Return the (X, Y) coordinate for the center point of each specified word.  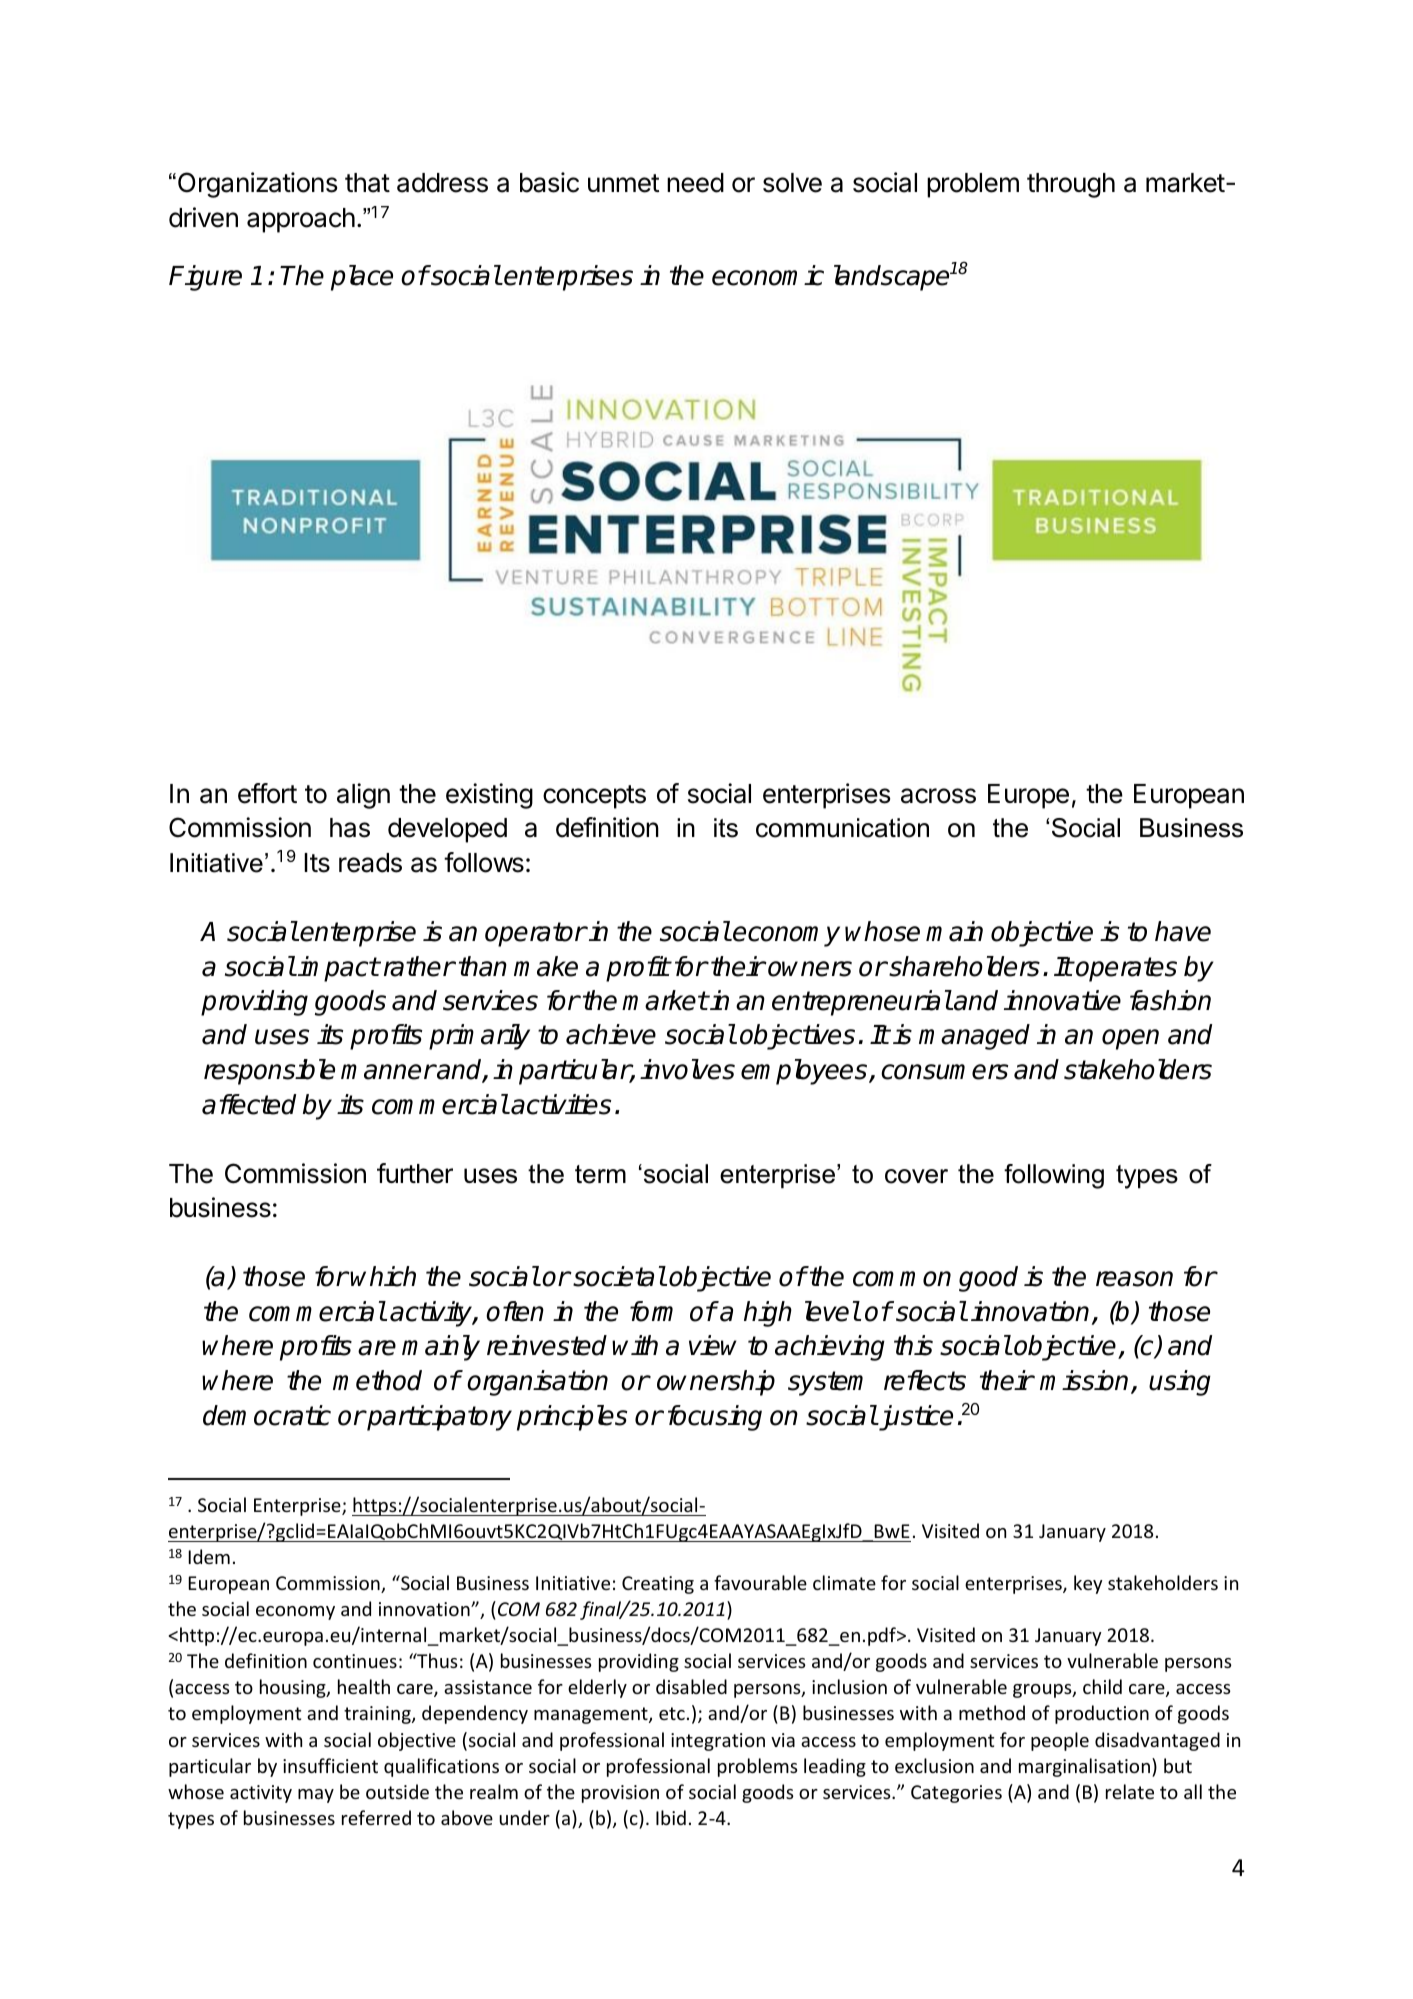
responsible (269, 1072)
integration (718, 1742)
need (695, 183)
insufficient (330, 1765)
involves (687, 1069)
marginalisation (1084, 1767)
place (362, 278)
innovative (1062, 1000)
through (1071, 185)
